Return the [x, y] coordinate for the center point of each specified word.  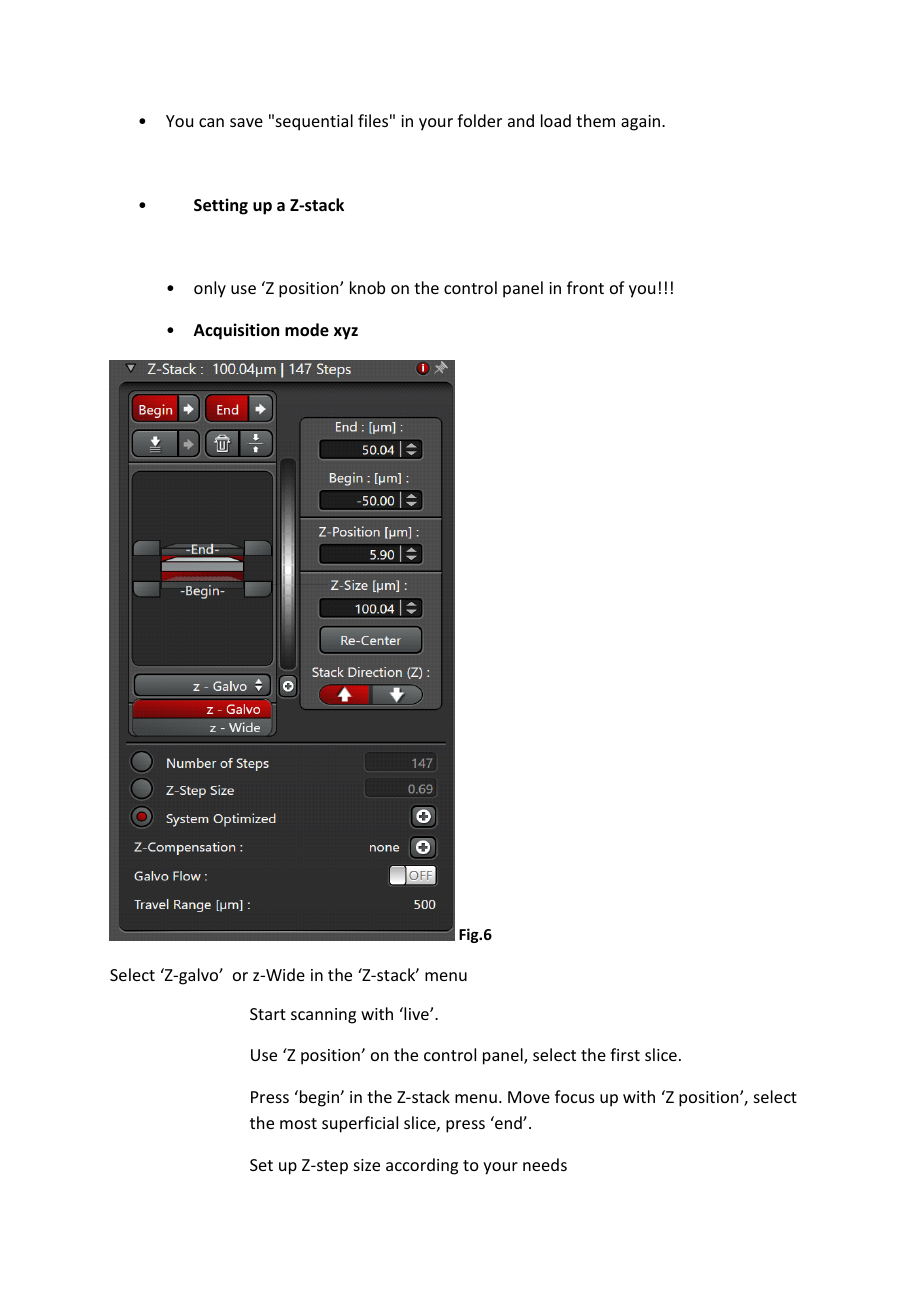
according [422, 1166]
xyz [346, 333]
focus [575, 1096]
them [595, 120]
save [246, 122]
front [585, 287]
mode [307, 330]
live [416, 1013]
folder [479, 120]
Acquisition [236, 331]
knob [367, 287]
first [625, 1054]
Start [268, 1014]
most [298, 1123]
